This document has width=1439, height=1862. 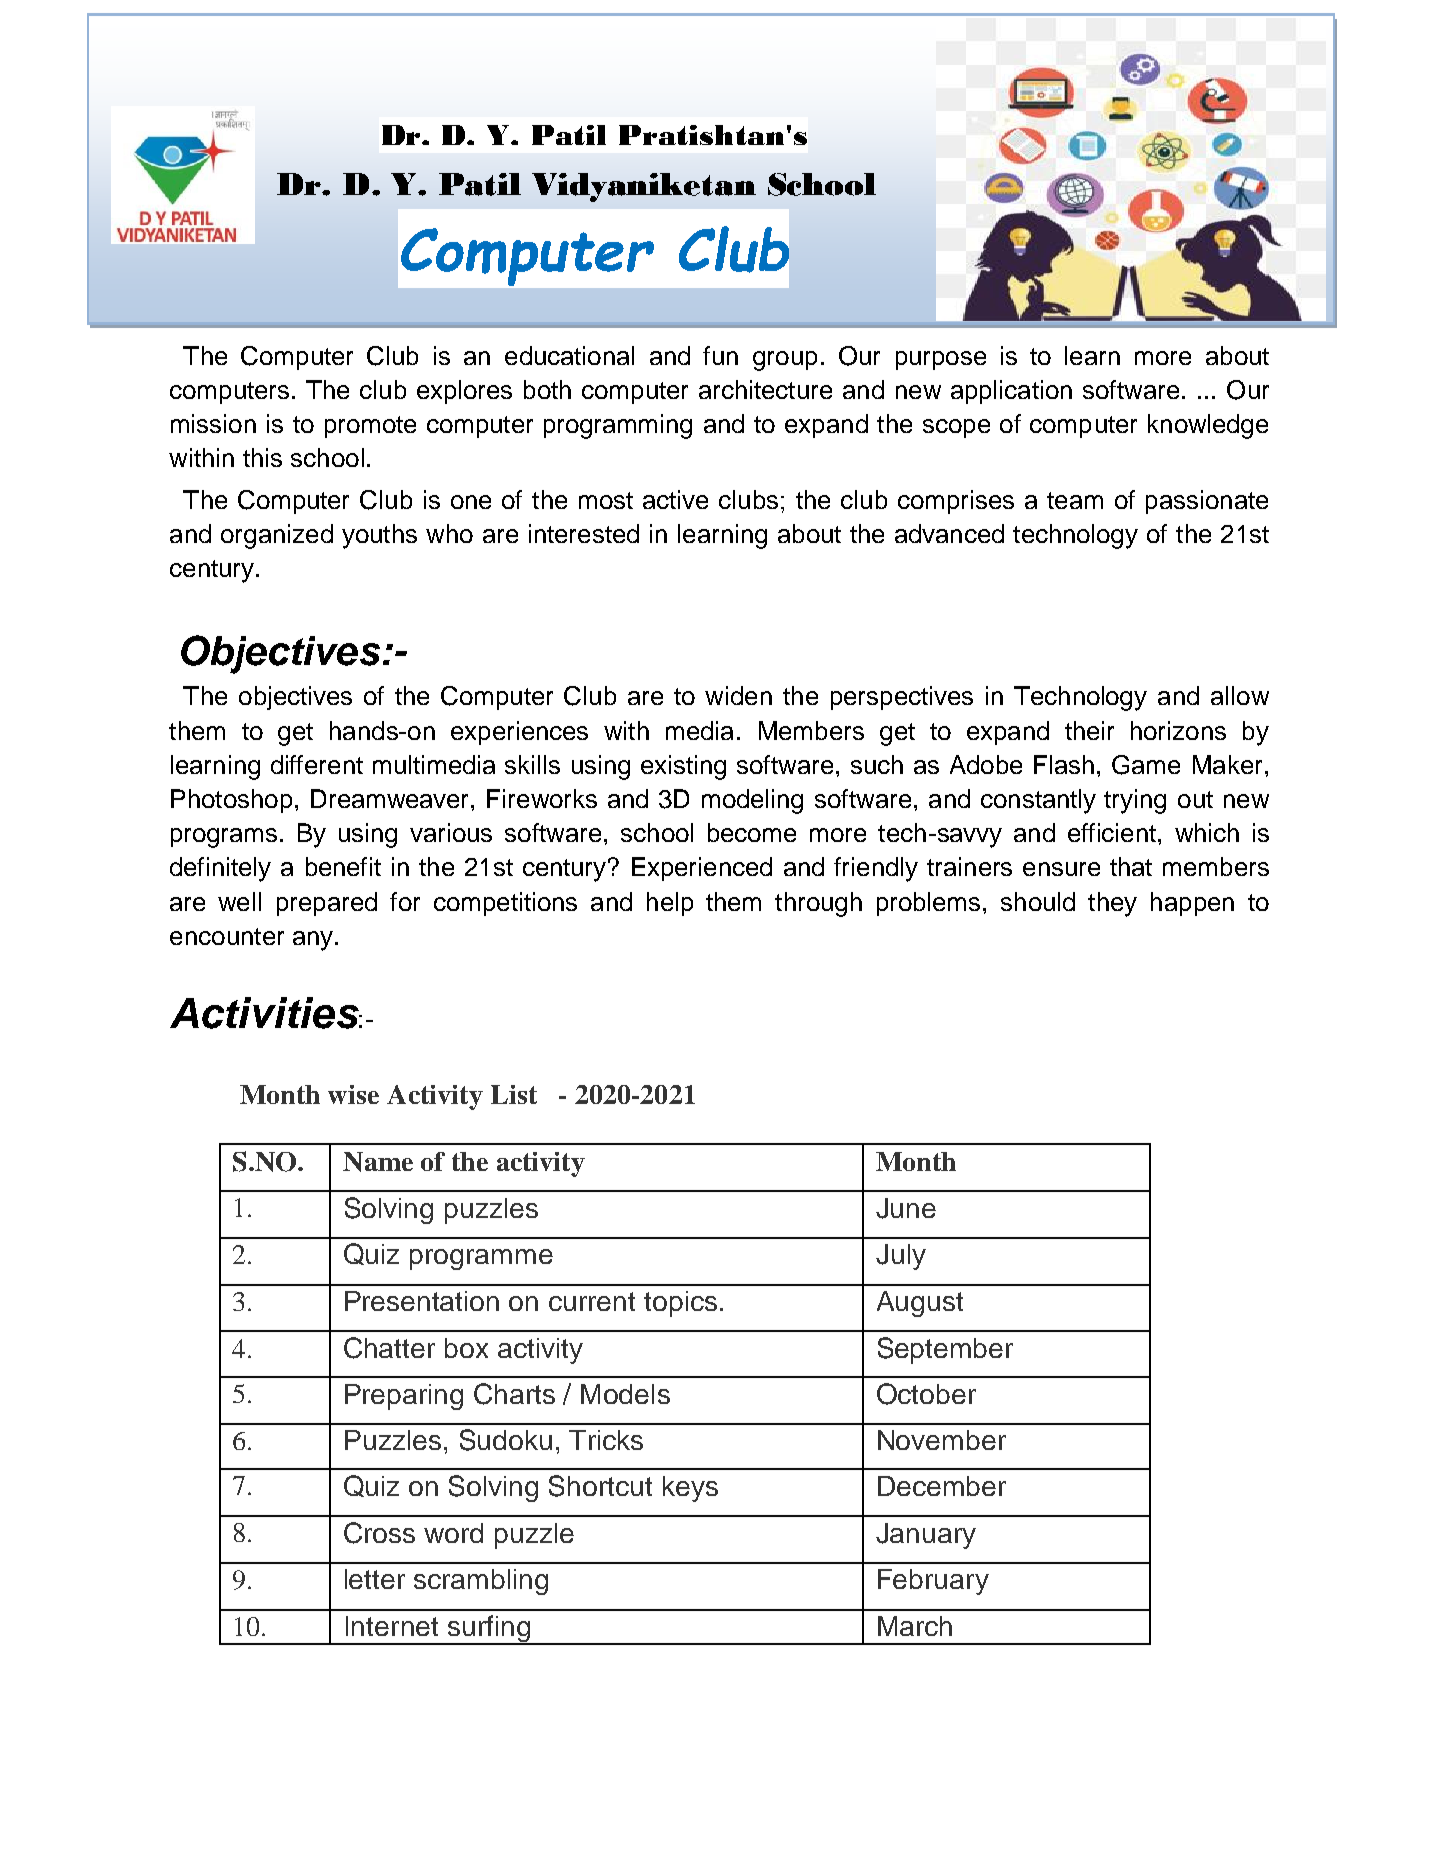 I want to click on keys, so click(x=690, y=1489).
